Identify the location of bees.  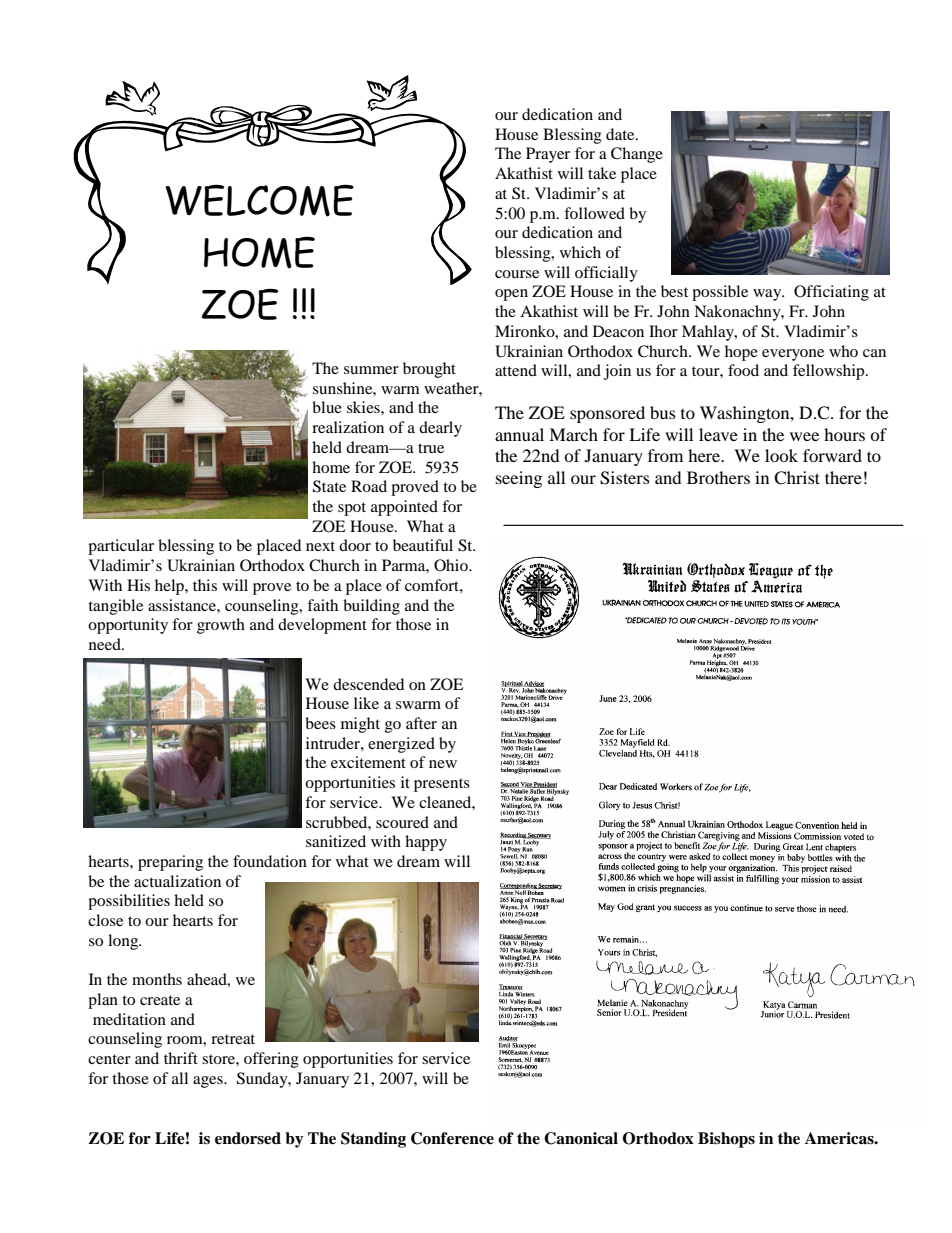
(320, 723).
